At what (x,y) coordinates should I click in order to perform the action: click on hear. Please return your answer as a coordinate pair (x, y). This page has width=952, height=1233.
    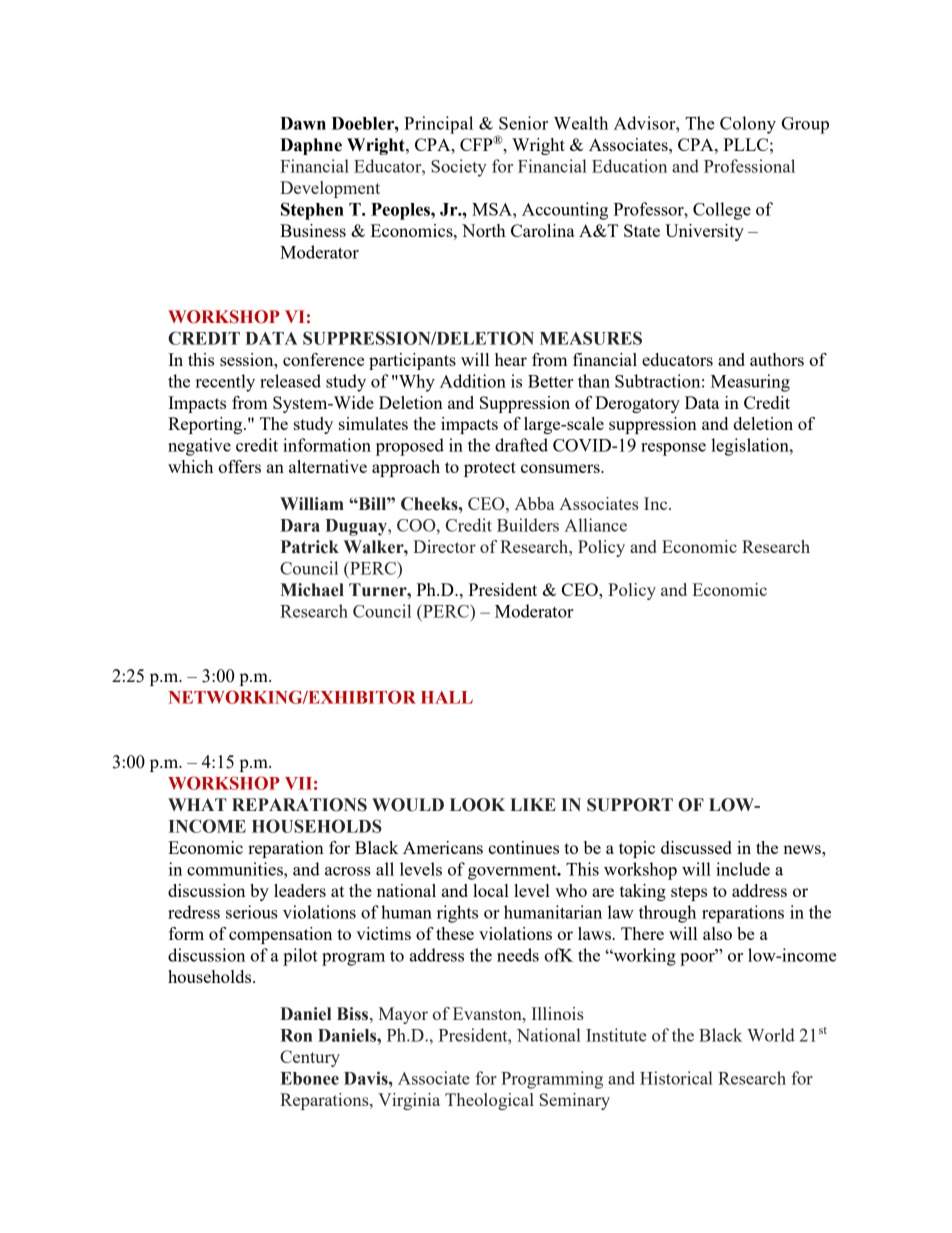
    Looking at the image, I should click on (511, 359).
